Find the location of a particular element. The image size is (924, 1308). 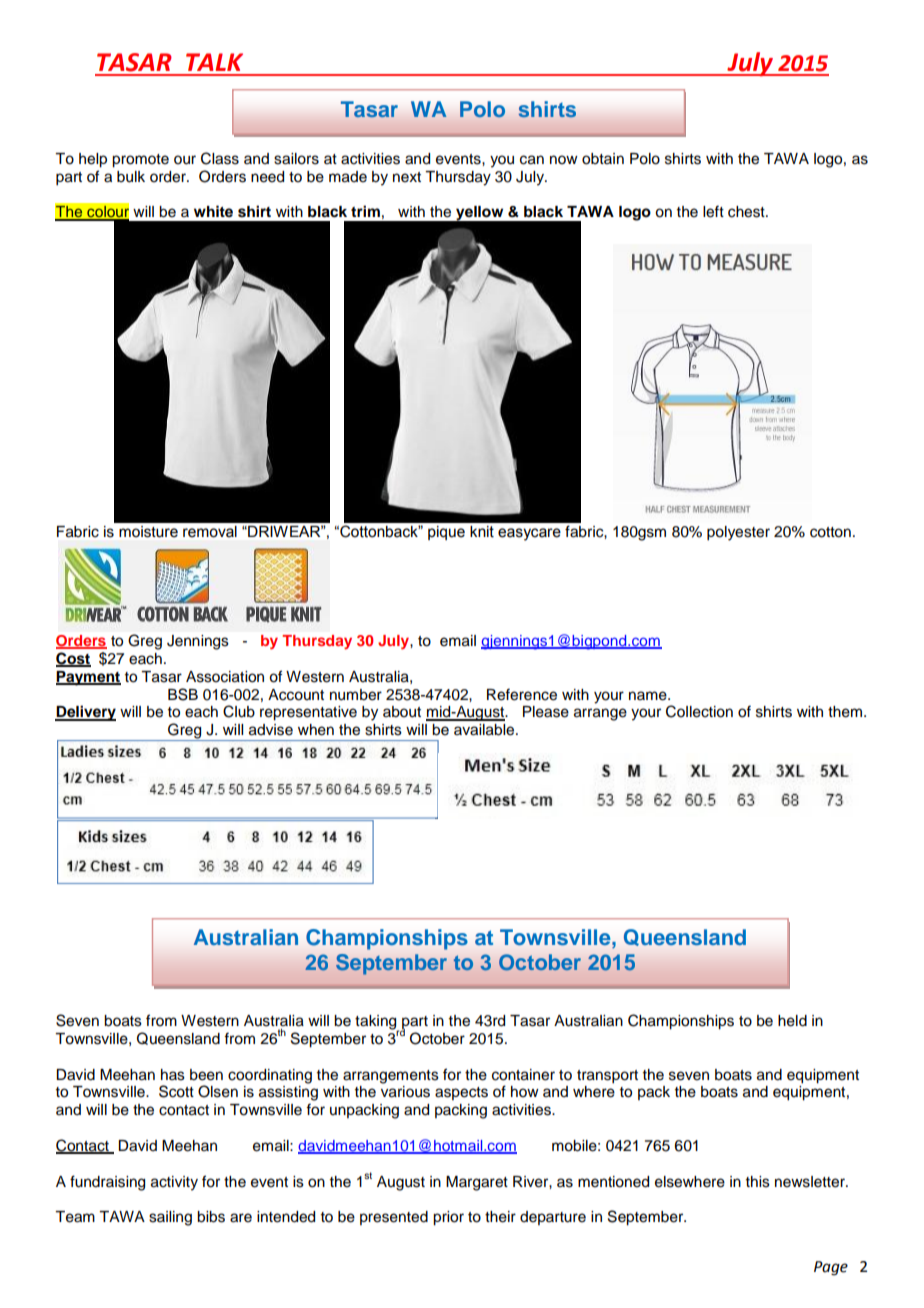

can is located at coordinates (532, 160).
